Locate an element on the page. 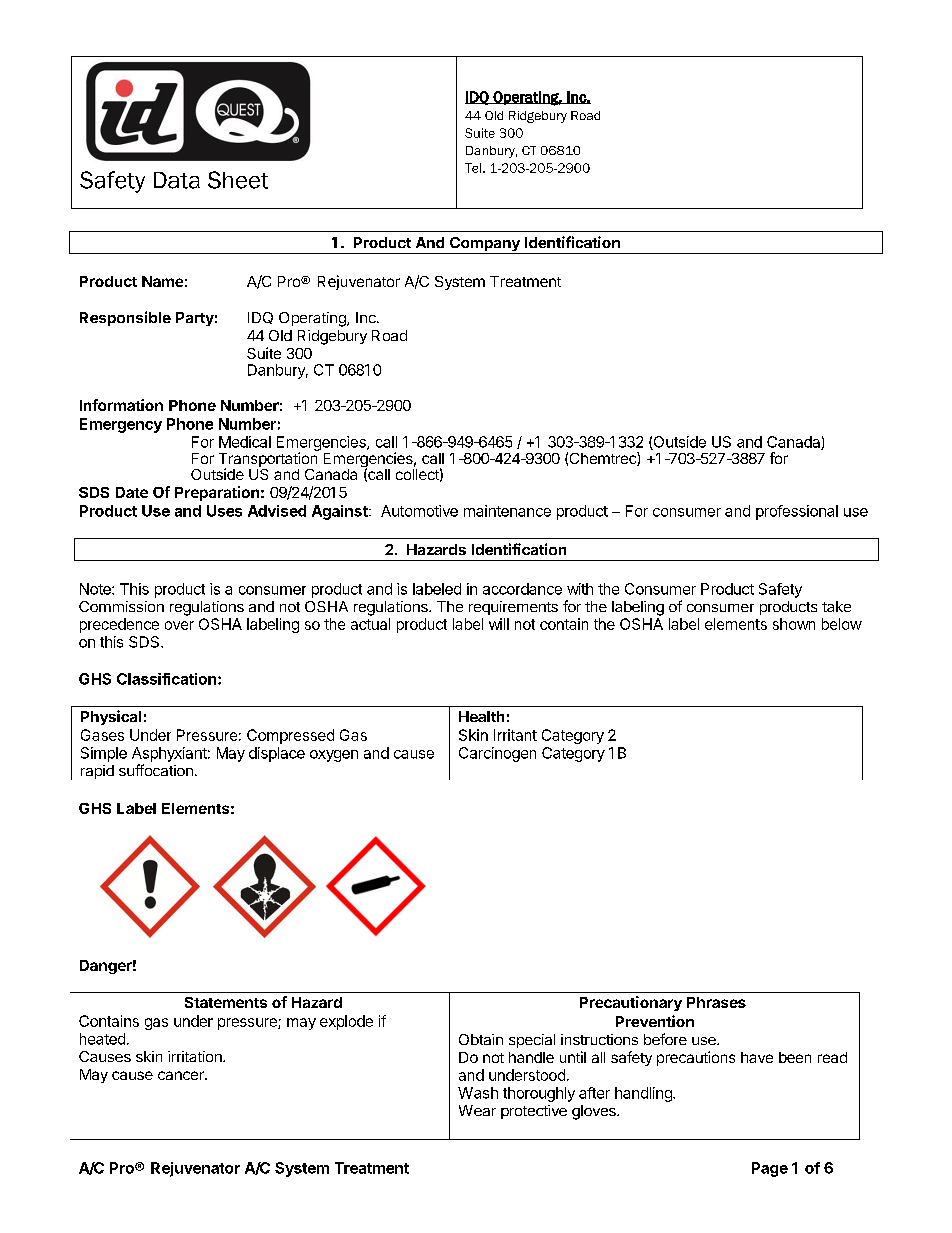  Health is located at coordinates (481, 716).
